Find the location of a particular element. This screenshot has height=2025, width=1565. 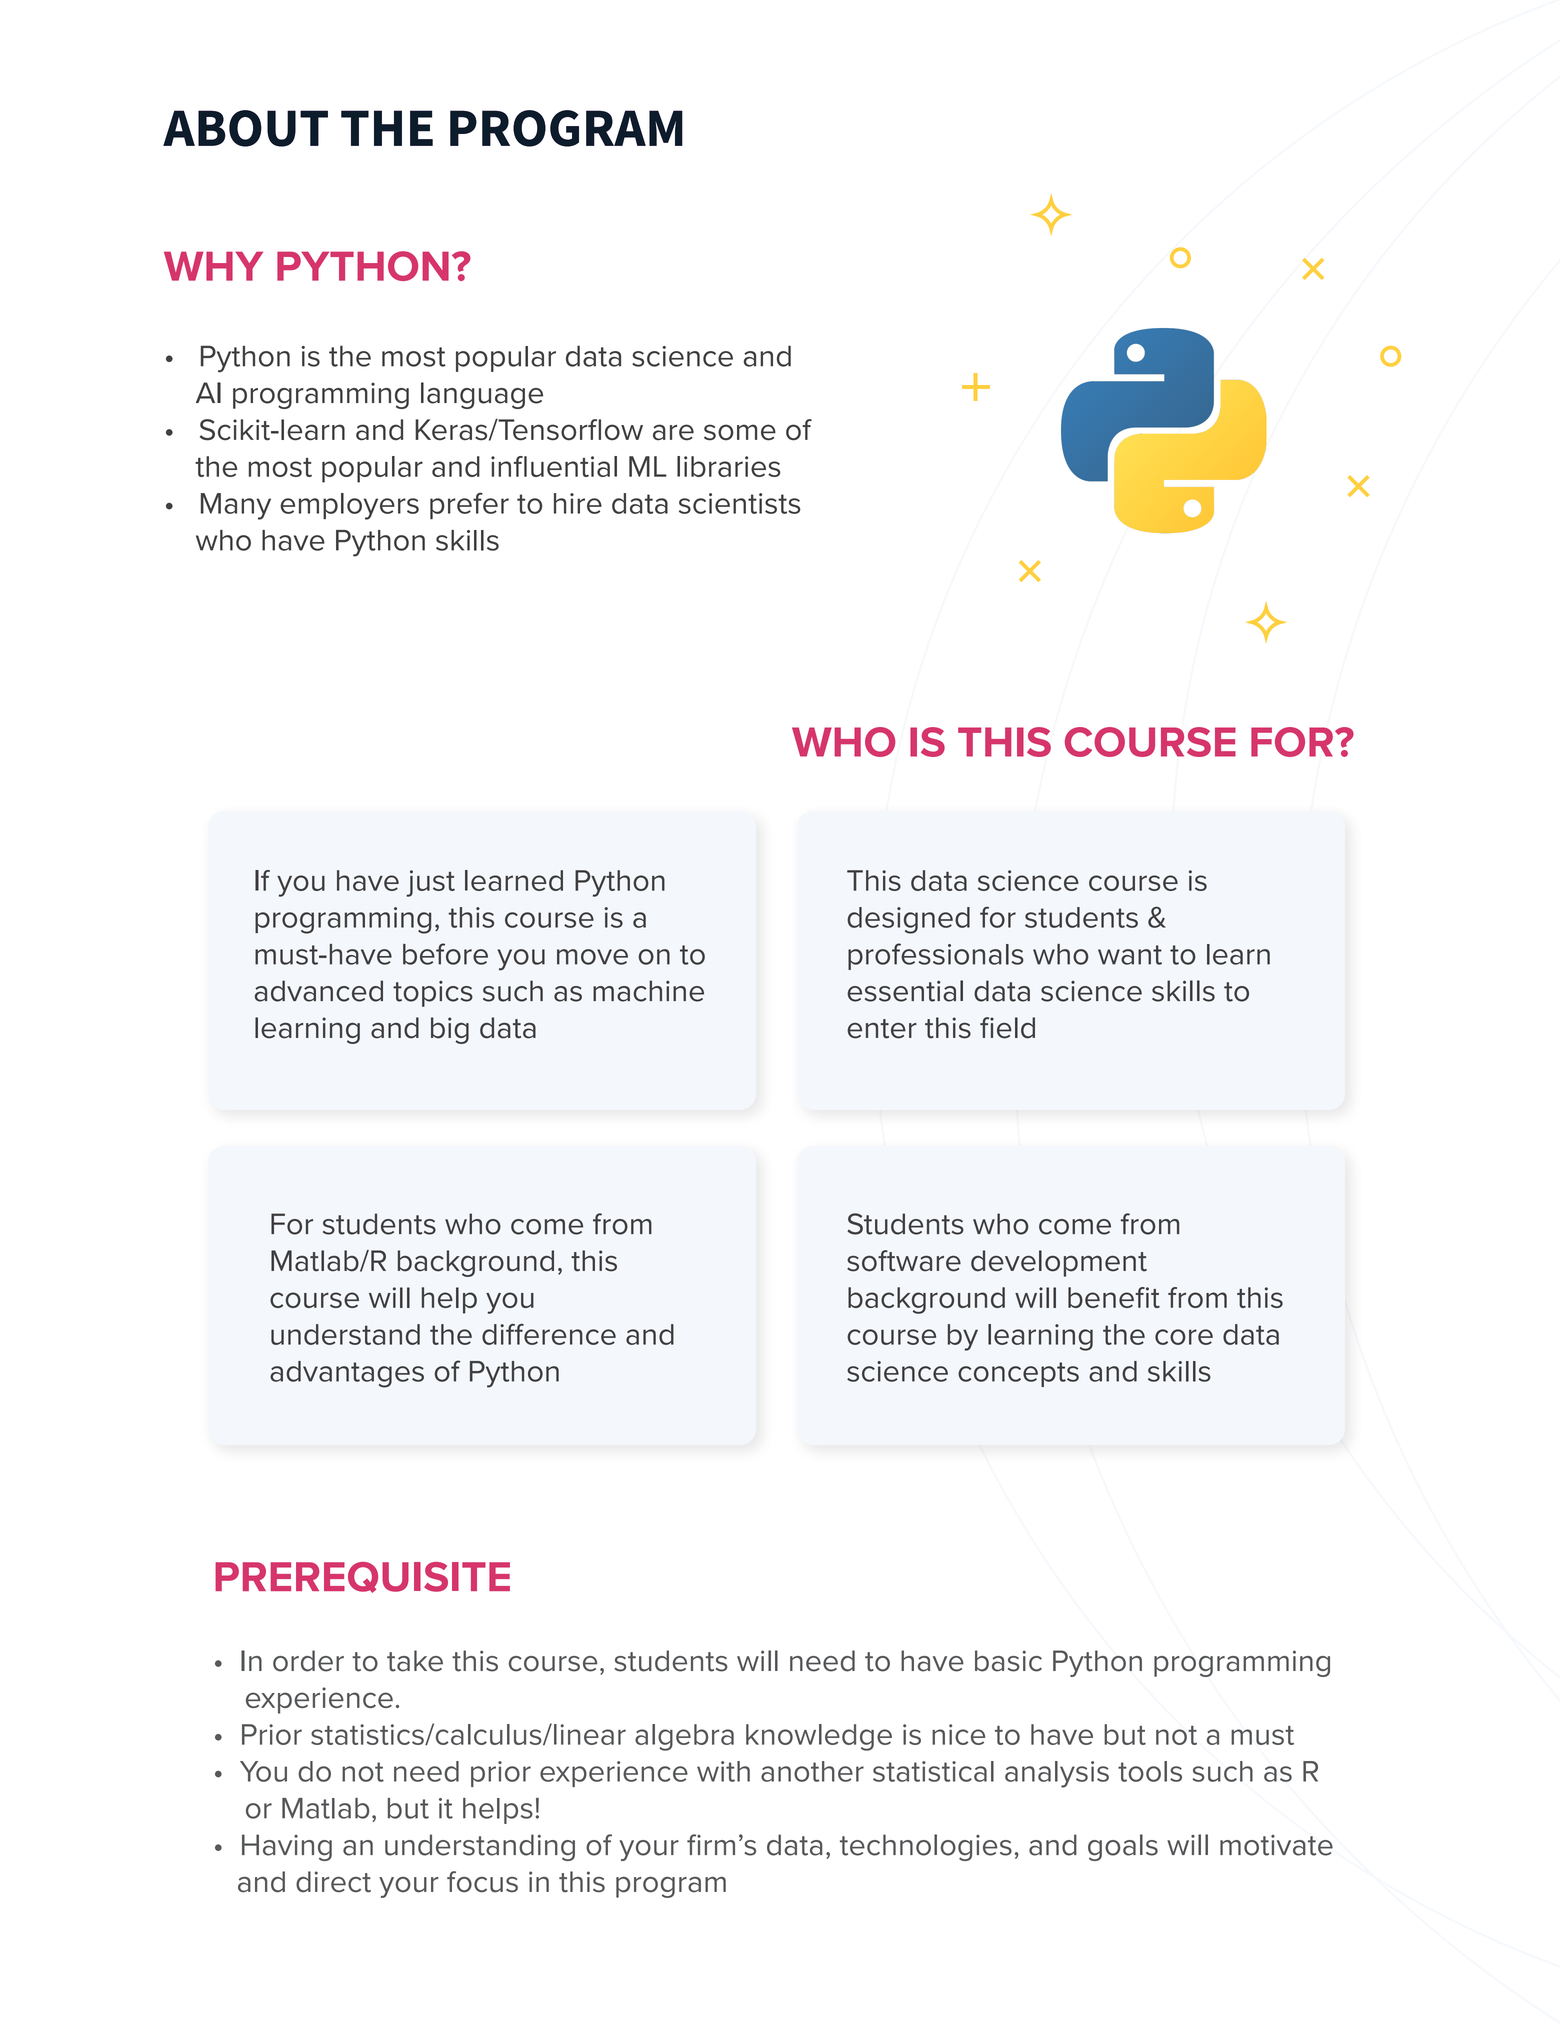

some is located at coordinates (740, 432).
